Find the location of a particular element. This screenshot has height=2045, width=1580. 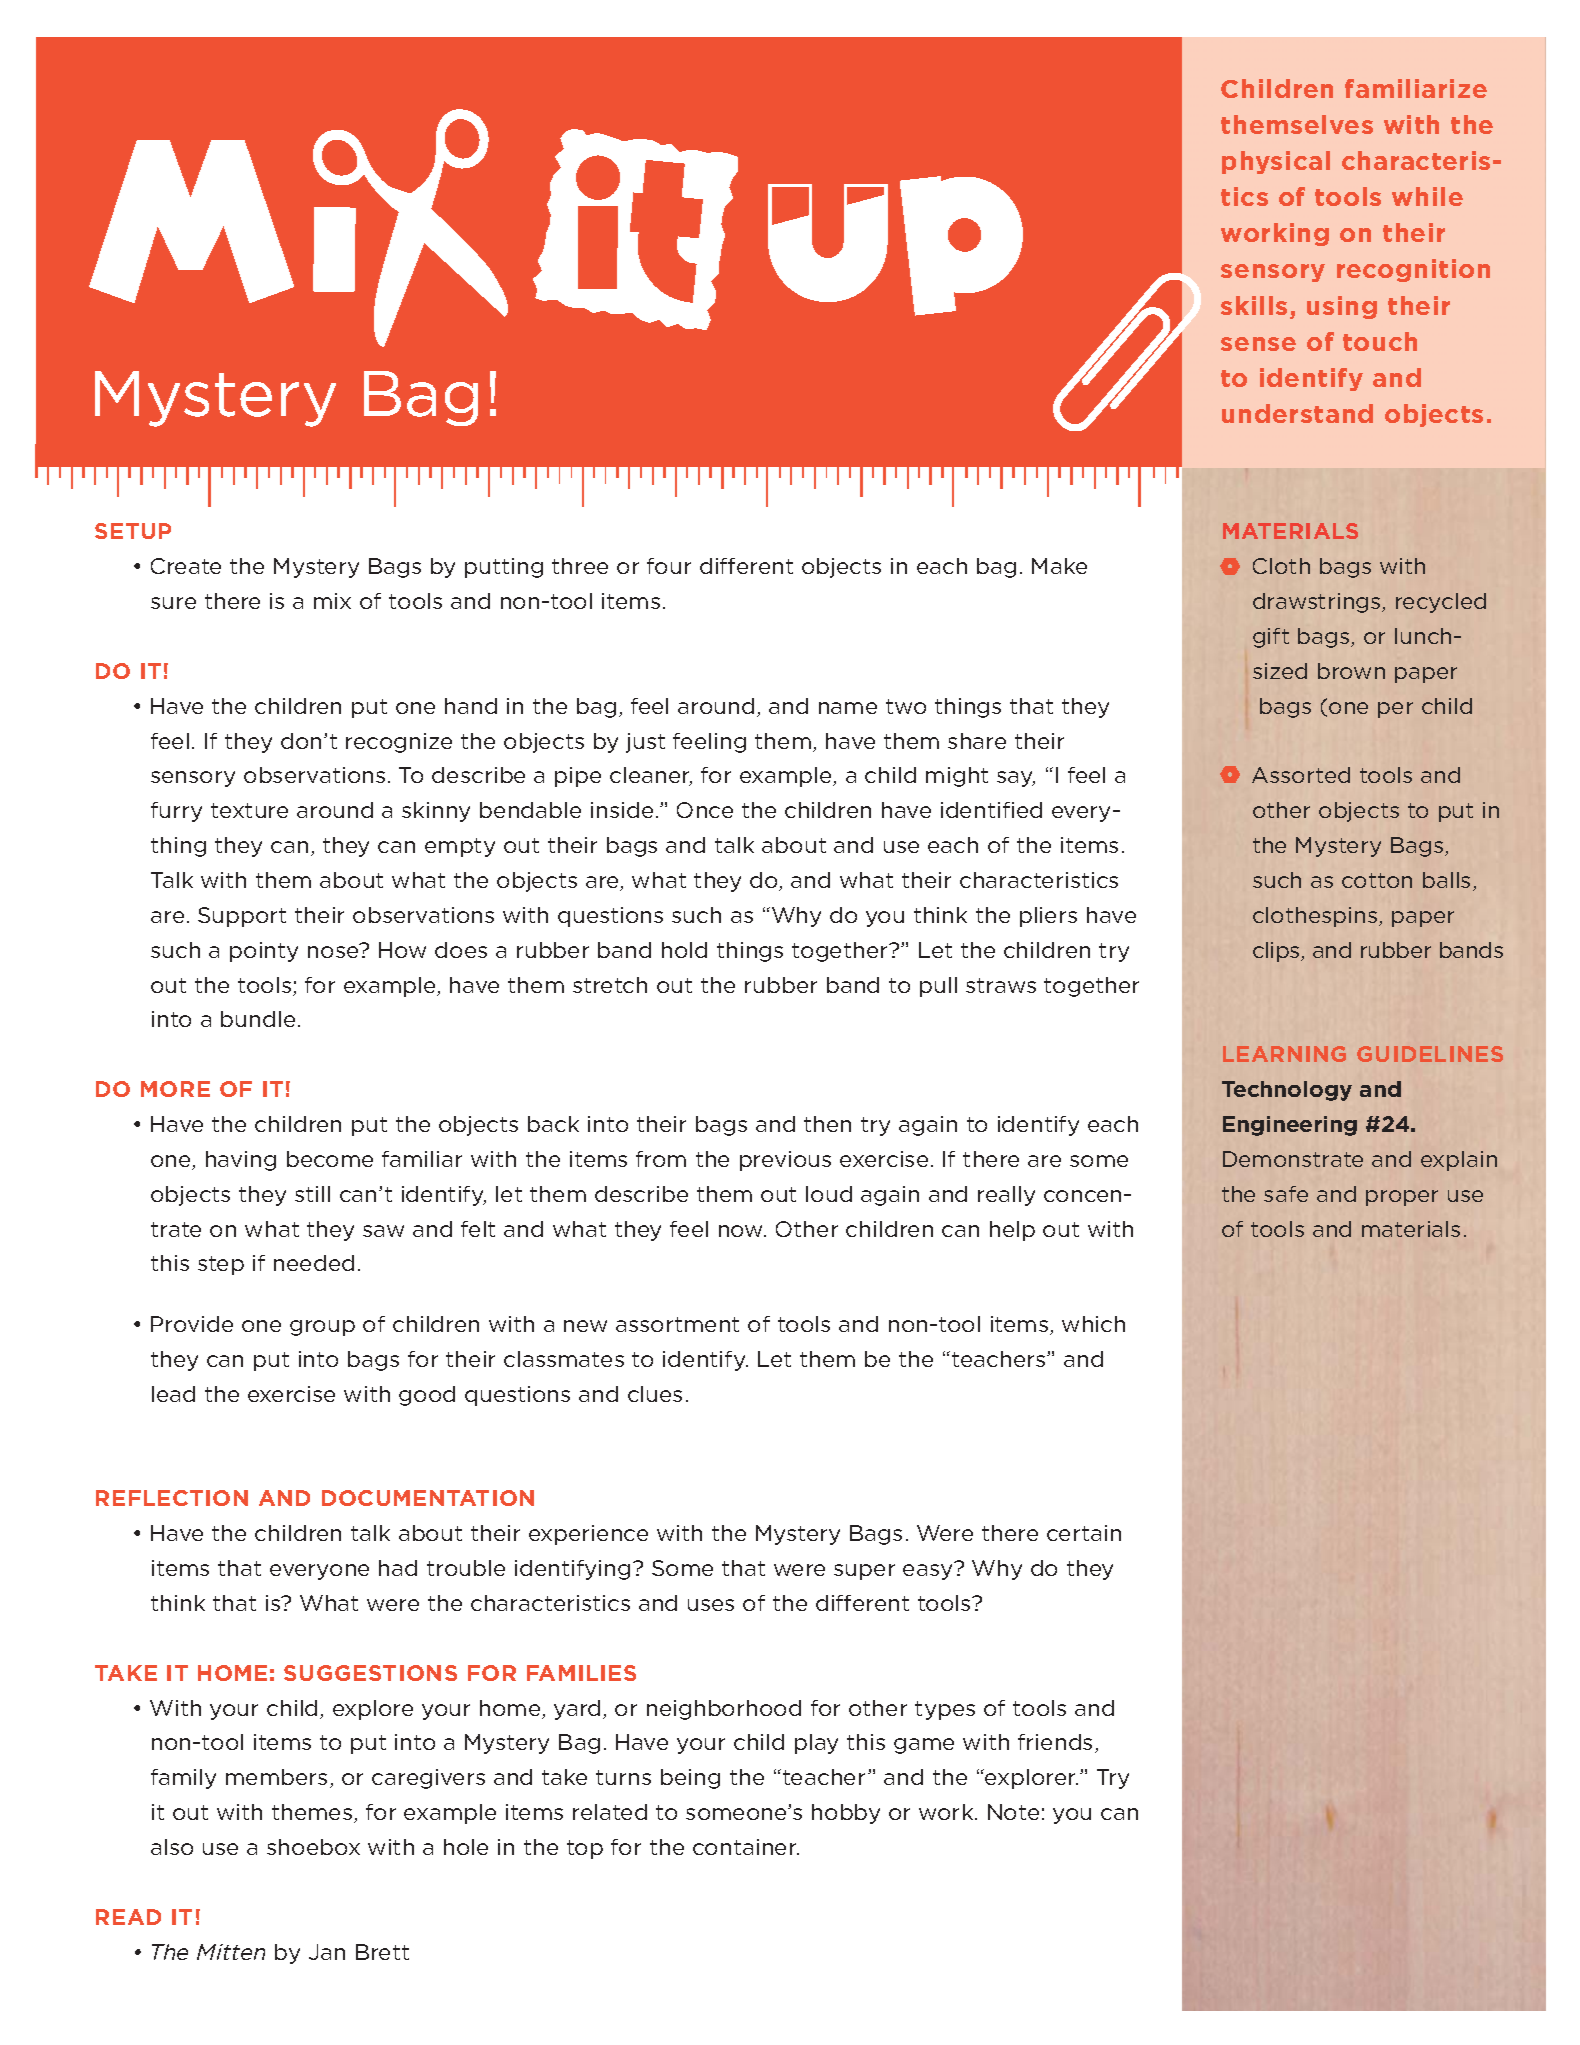

container is located at coordinates (746, 1847).
